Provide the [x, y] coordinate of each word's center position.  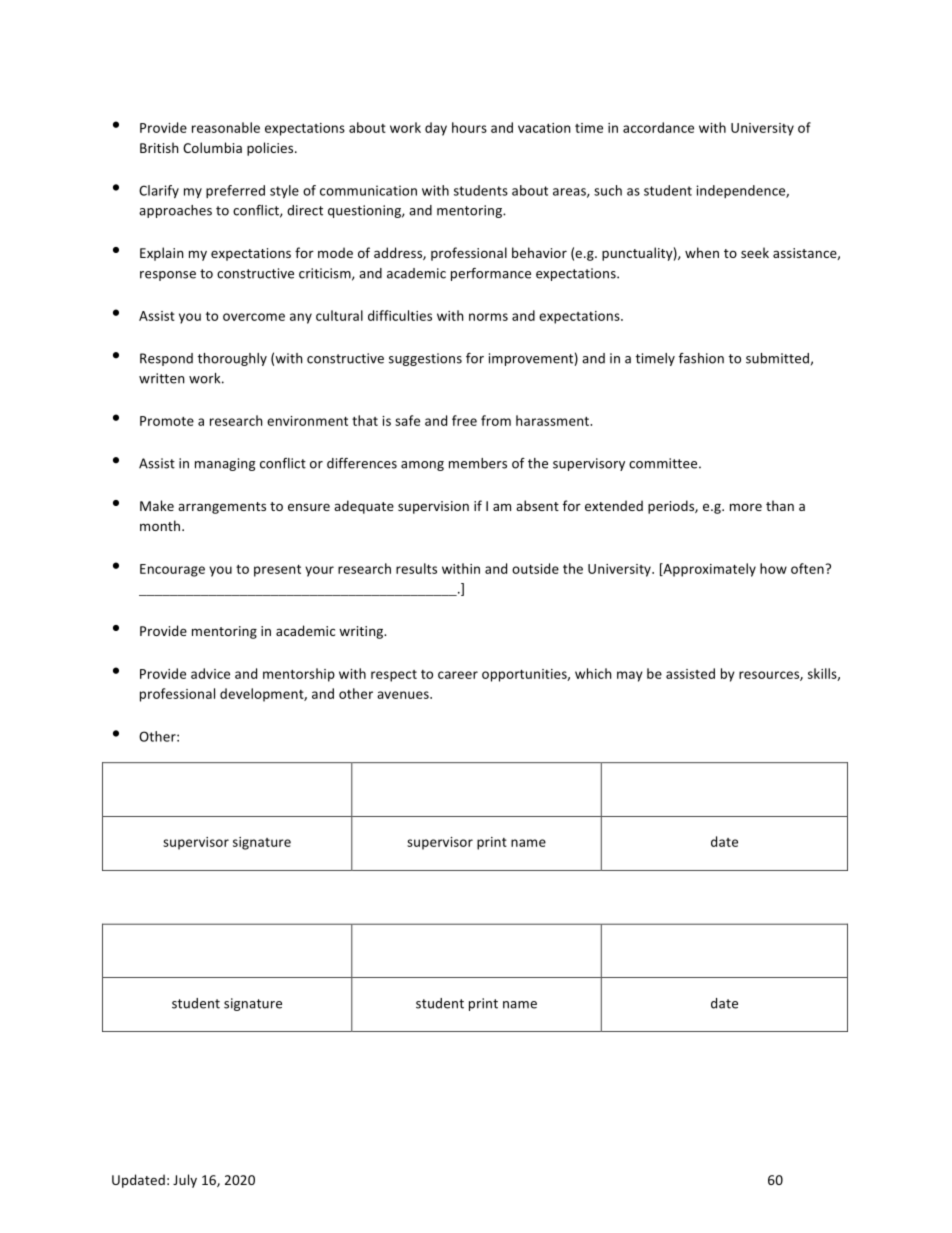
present [277, 571]
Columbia [212, 147]
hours [469, 127]
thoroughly [232, 359]
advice [210, 673]
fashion [701, 358]
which [593, 673]
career [458, 675]
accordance [658, 127]
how [773, 568]
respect [394, 676]
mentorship [299, 675]
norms [488, 317]
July [185, 1181]
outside [535, 568]
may [630, 676]
